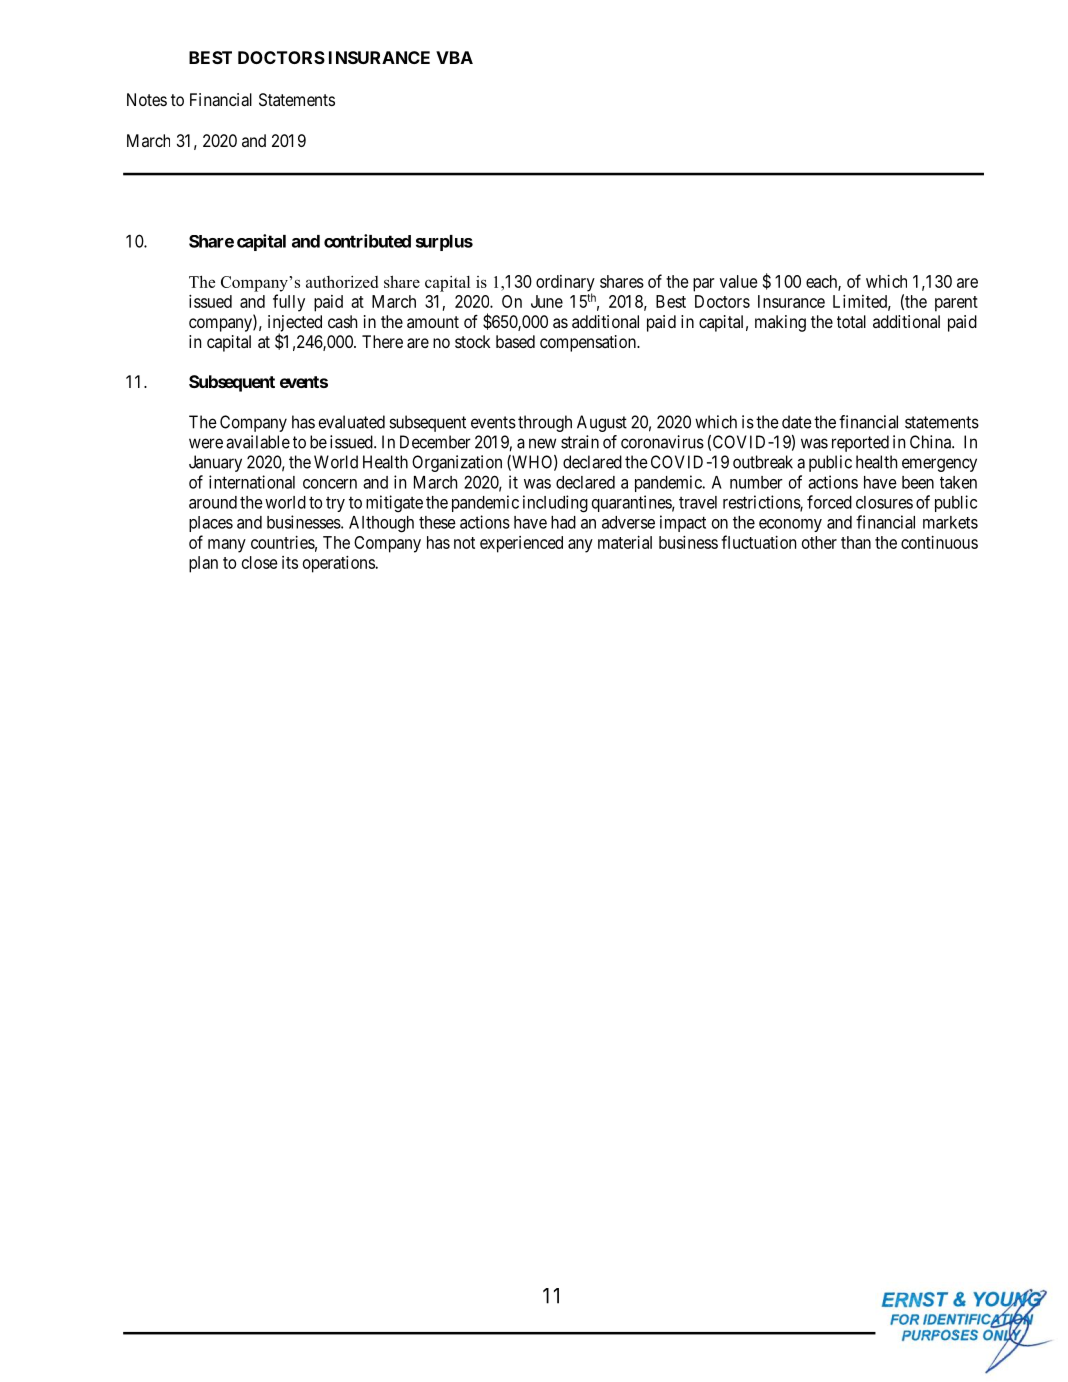 This page has height=1382, width=1068. What do you see at coordinates (956, 304) in the page?
I see `parent` at bounding box center [956, 304].
